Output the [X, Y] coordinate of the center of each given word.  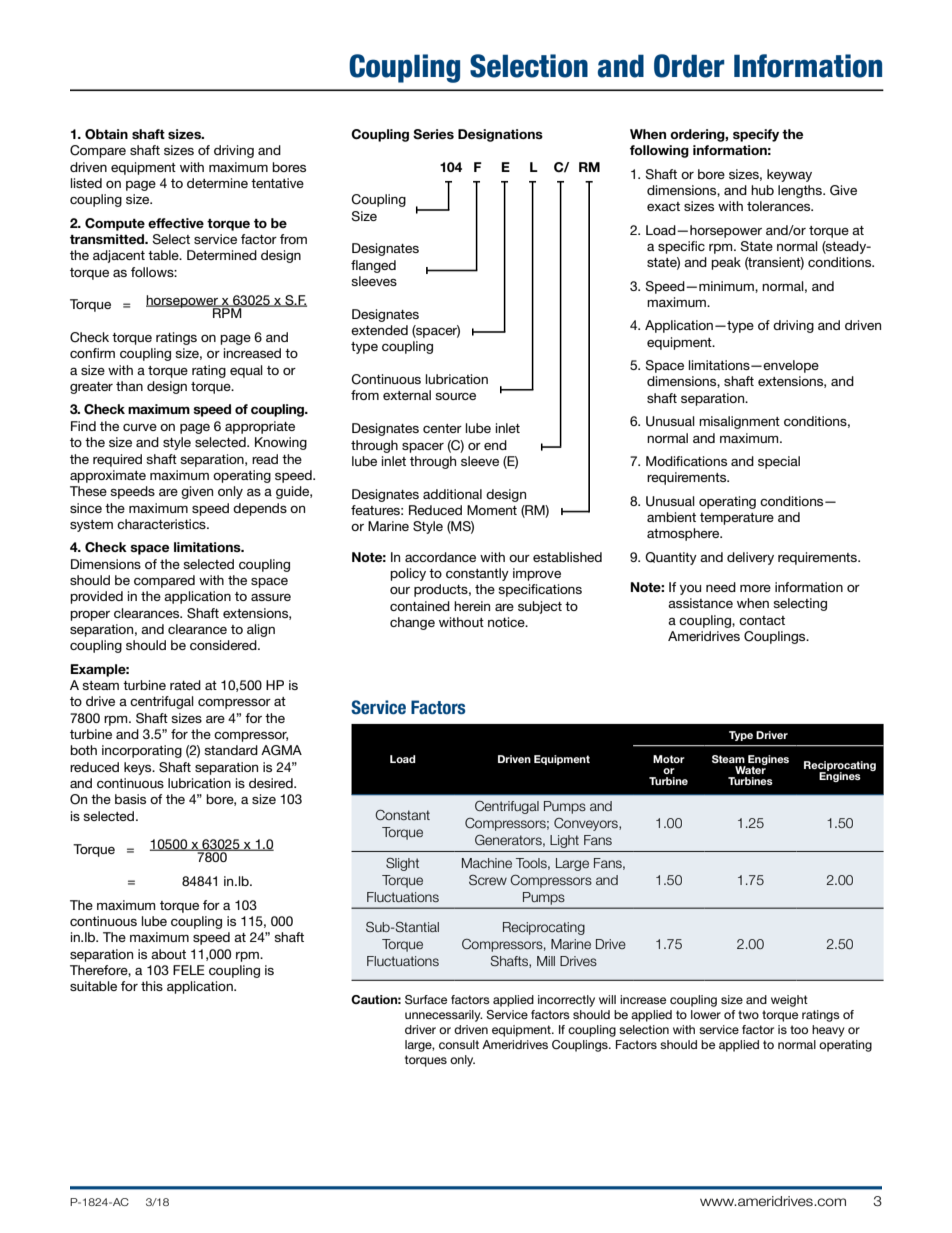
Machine [487, 863]
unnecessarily [444, 1016]
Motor [669, 759]
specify [756, 135]
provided [96, 597]
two [748, 1014]
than [129, 386]
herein [472, 606]
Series [433, 134]
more [755, 588]
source [455, 396]
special [779, 462]
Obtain [106, 134]
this [152, 986]
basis [130, 799]
